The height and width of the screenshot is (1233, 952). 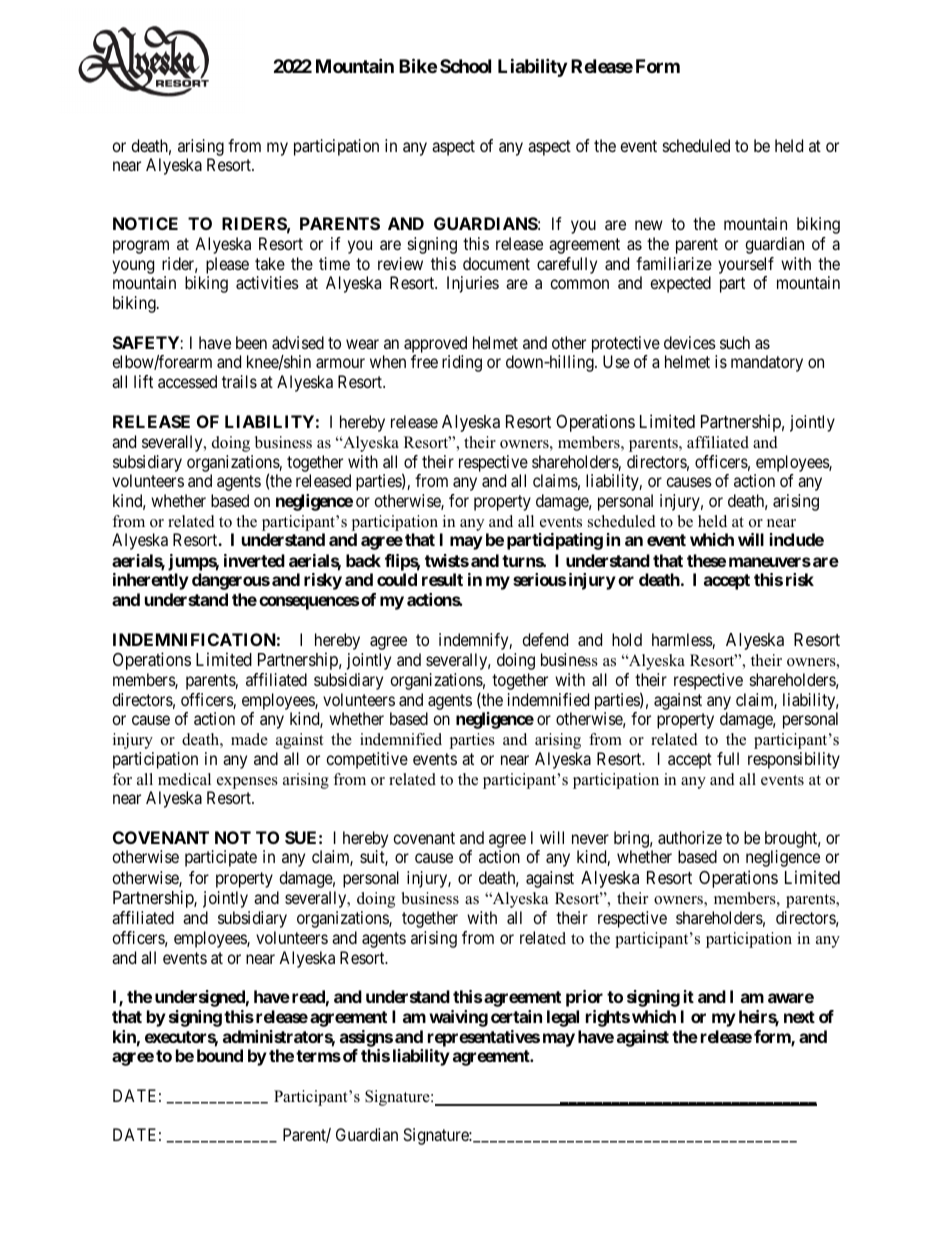 I want to click on new, so click(x=649, y=225).
